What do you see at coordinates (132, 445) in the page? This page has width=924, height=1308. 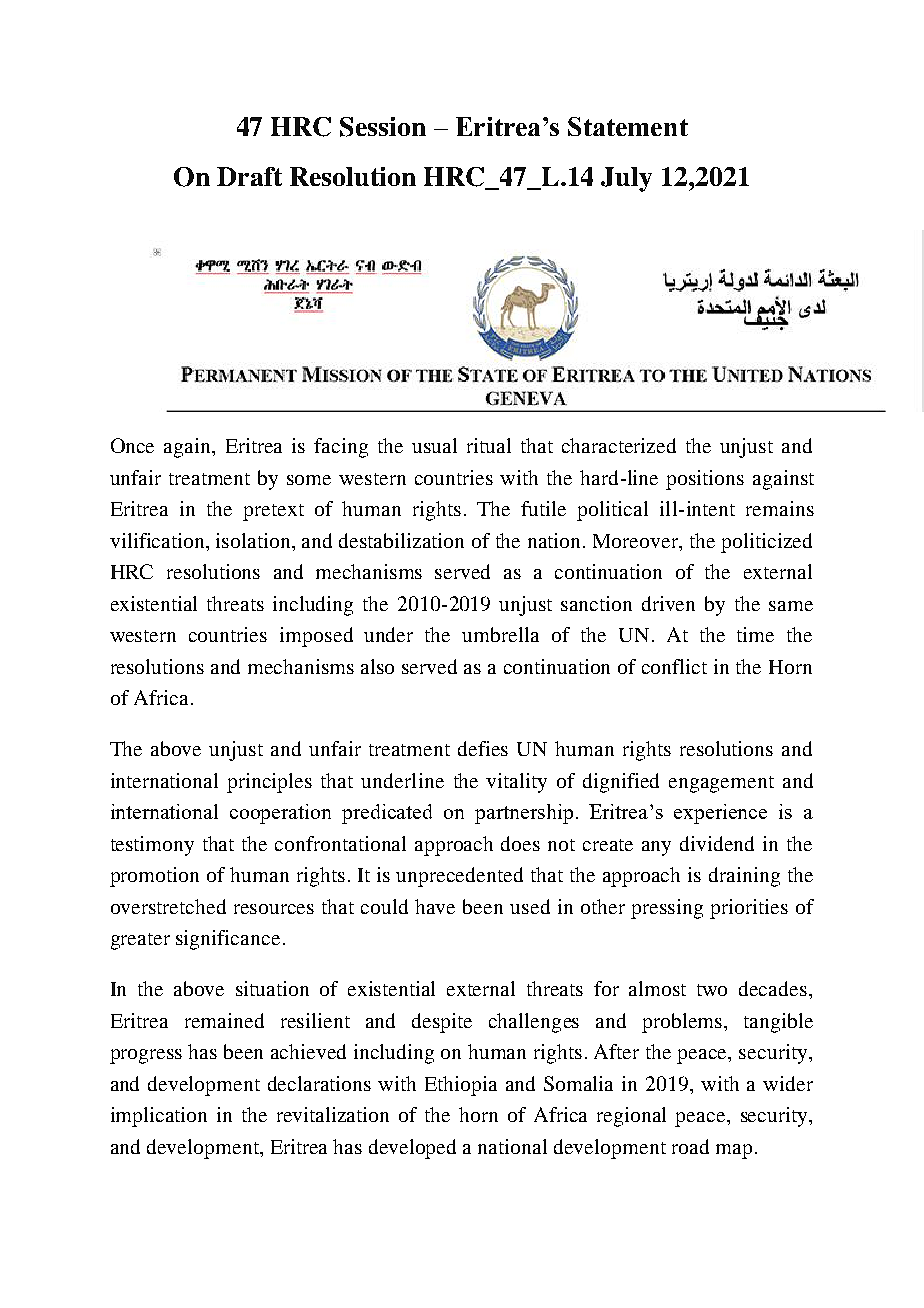 I see `Once` at bounding box center [132, 445].
